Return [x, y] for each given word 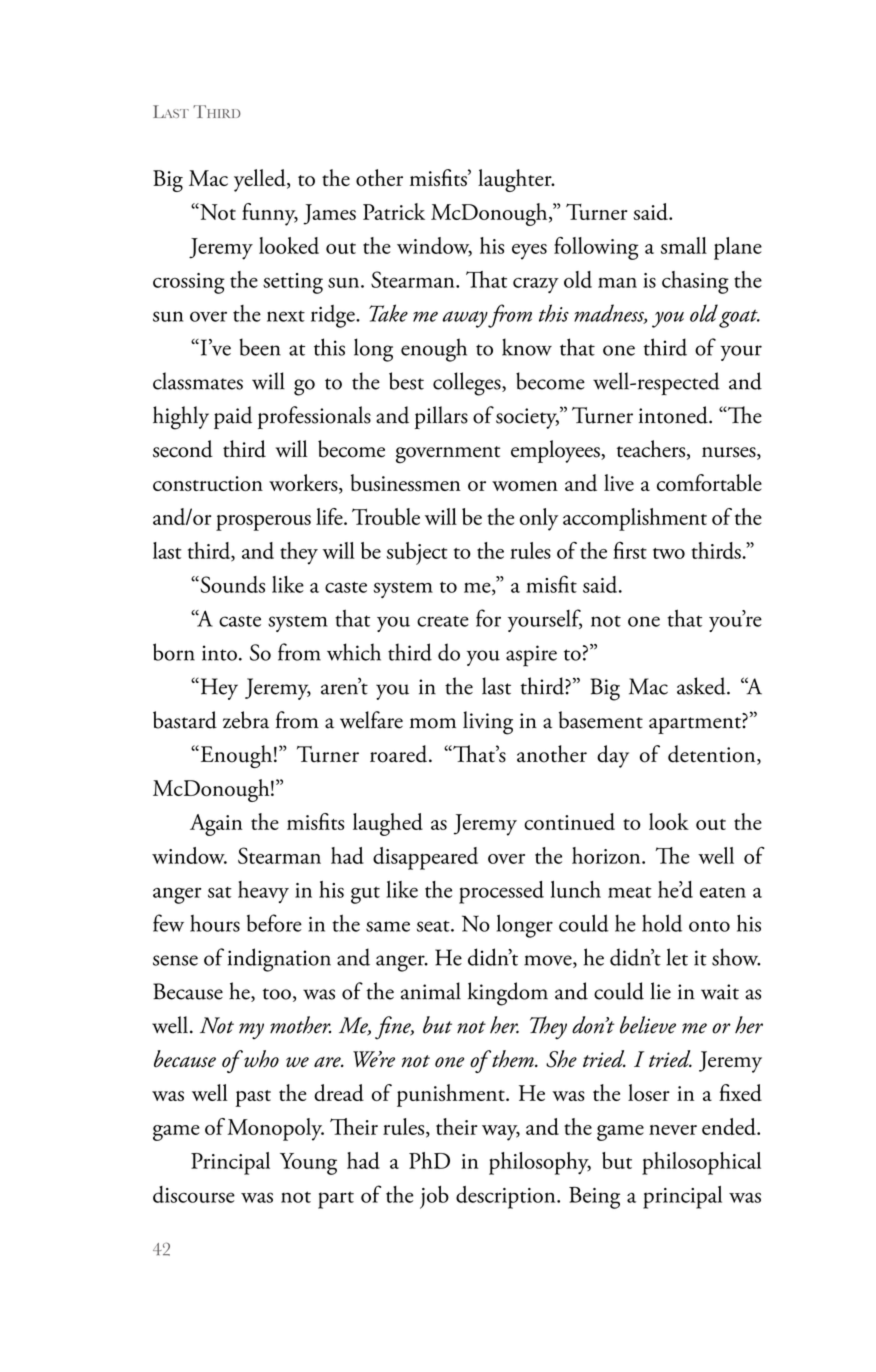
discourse [194, 1194]
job [434, 1197]
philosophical [701, 1163]
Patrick [394, 211]
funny [270, 214]
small [684, 245]
